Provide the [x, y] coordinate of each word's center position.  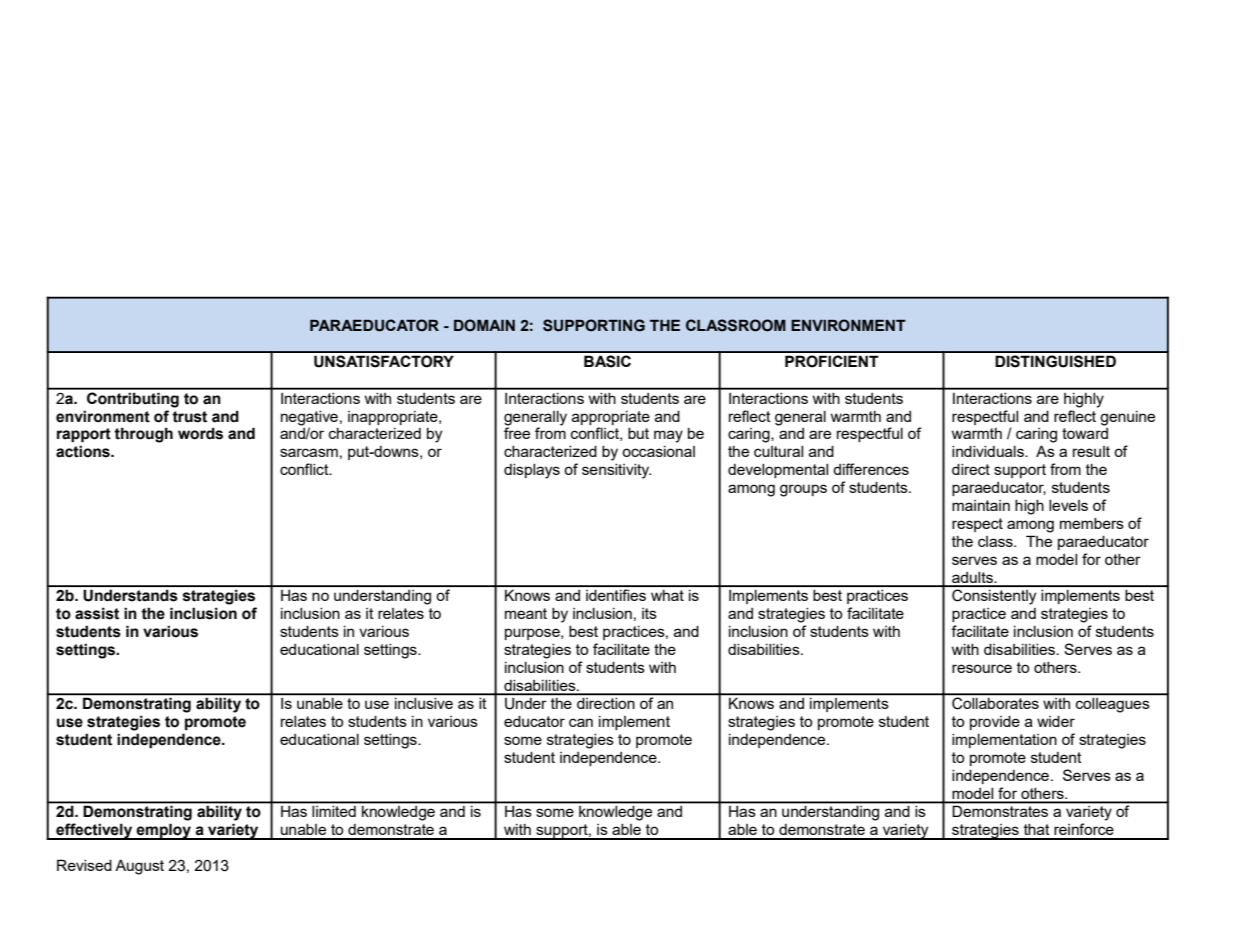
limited [334, 811]
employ [164, 831]
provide [995, 723]
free [517, 433]
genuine [1127, 418]
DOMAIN [484, 325]
